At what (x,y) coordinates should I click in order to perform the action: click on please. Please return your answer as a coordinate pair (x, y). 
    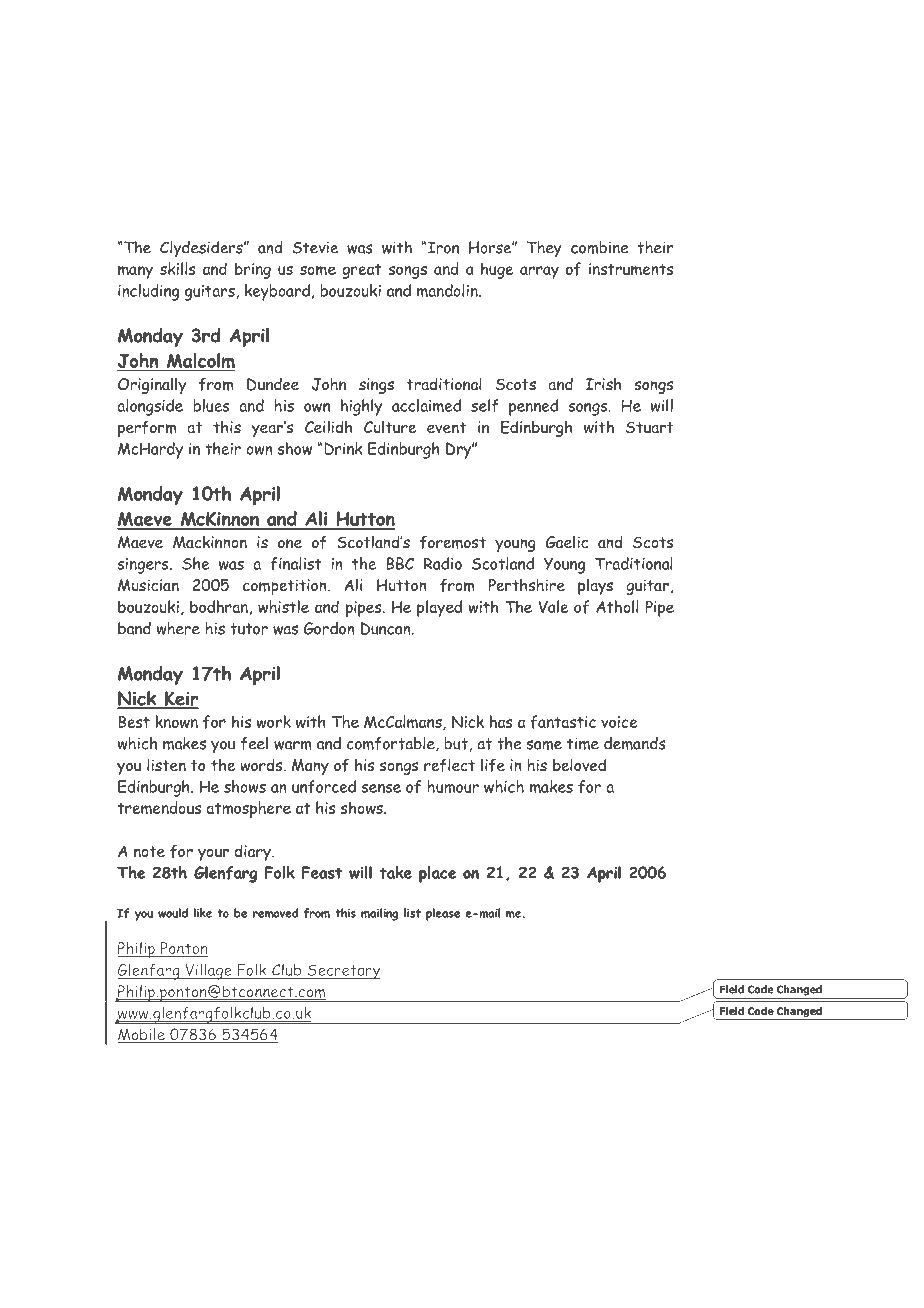
    Looking at the image, I should click on (443, 914).
